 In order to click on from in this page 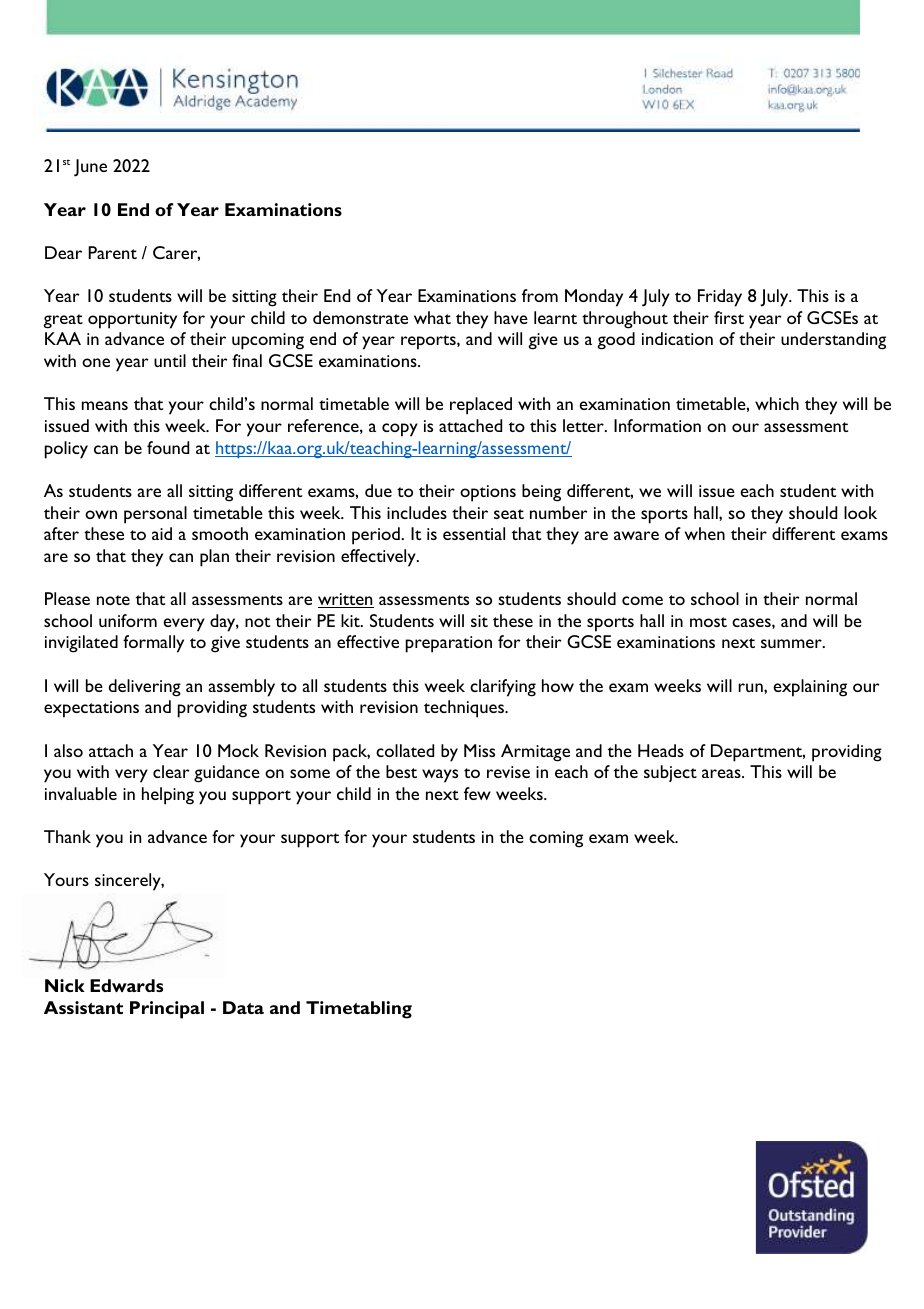, I will do `click(540, 295)`.
